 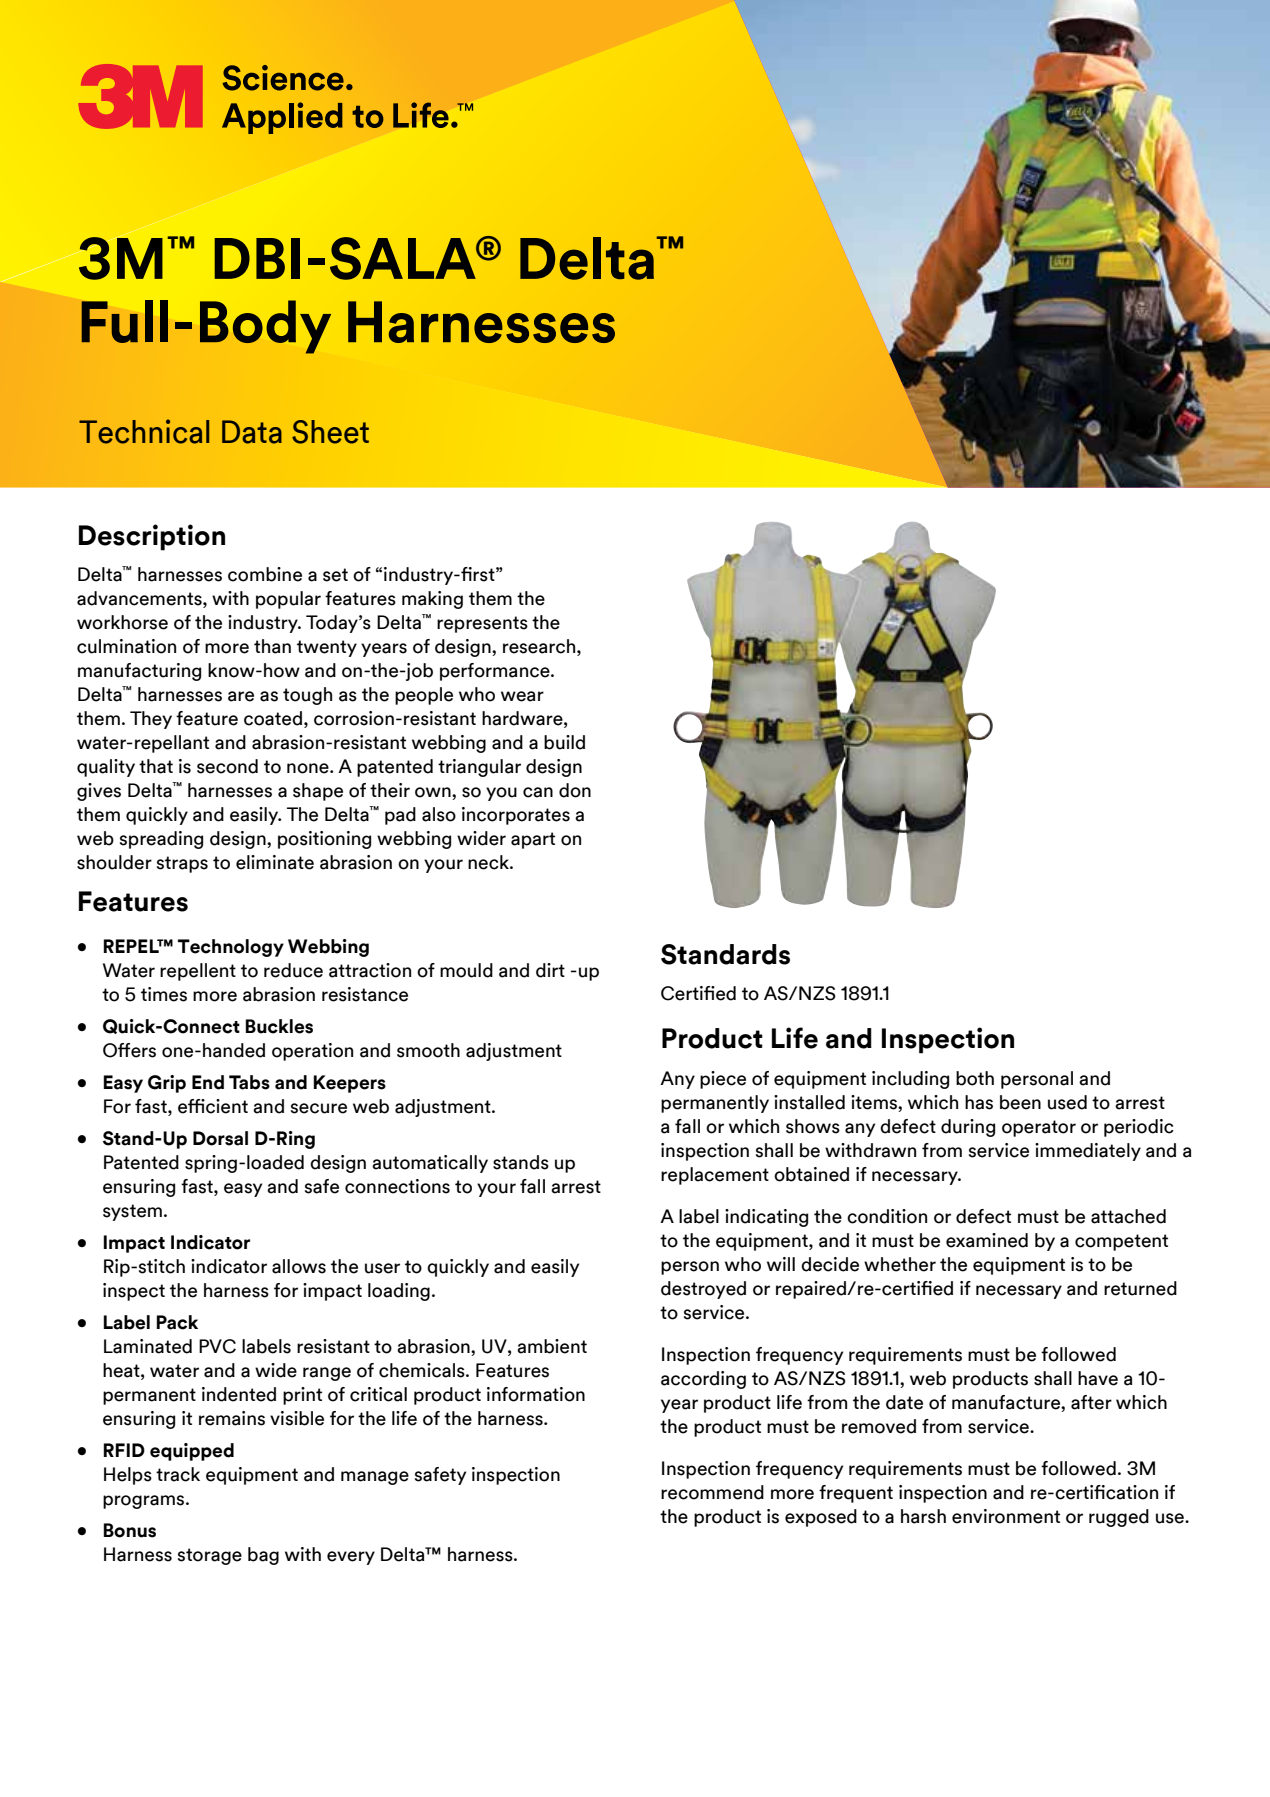 I want to click on been, so click(x=1020, y=1102).
